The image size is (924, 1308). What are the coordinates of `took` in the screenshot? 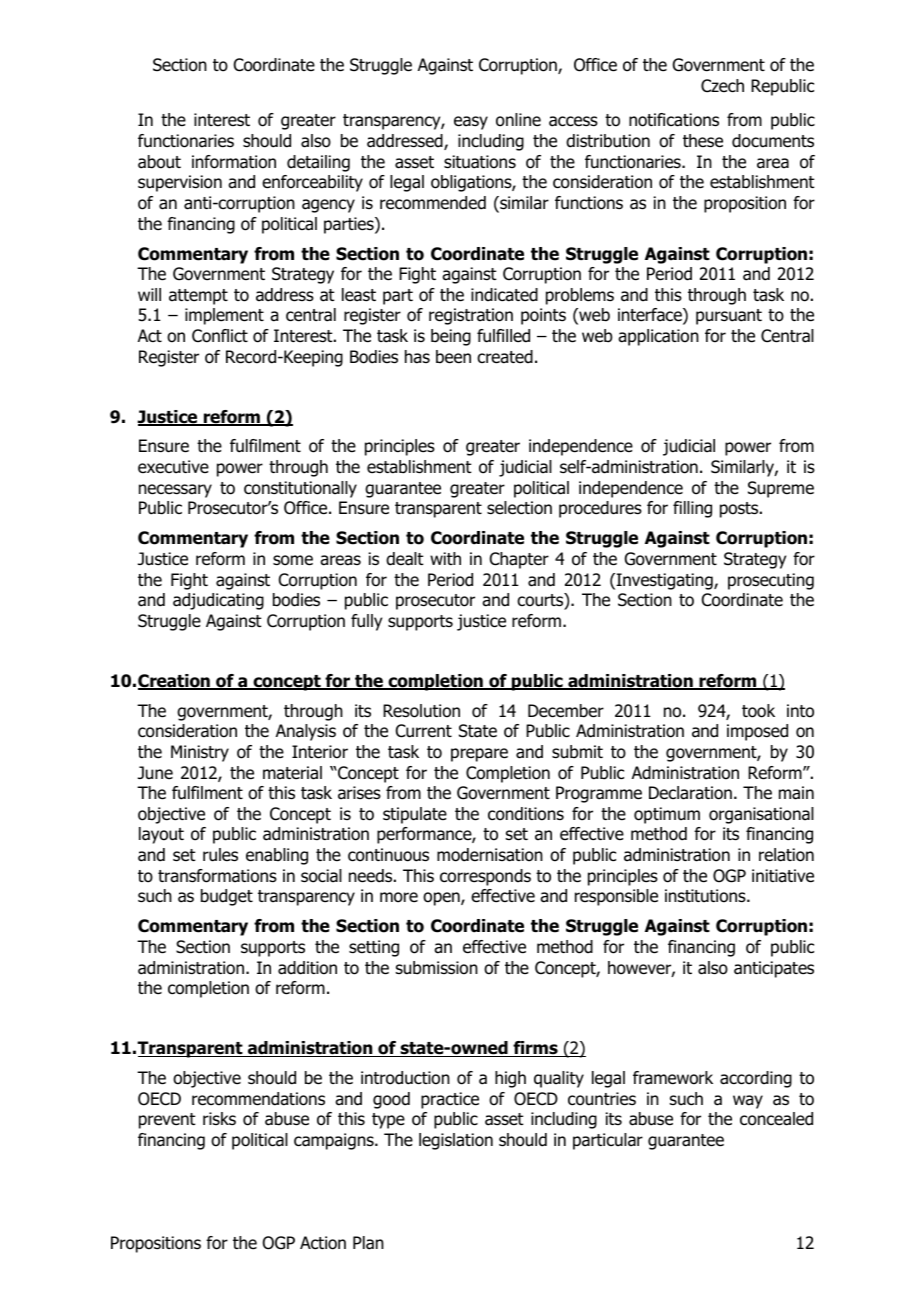 It's located at (758, 711).
